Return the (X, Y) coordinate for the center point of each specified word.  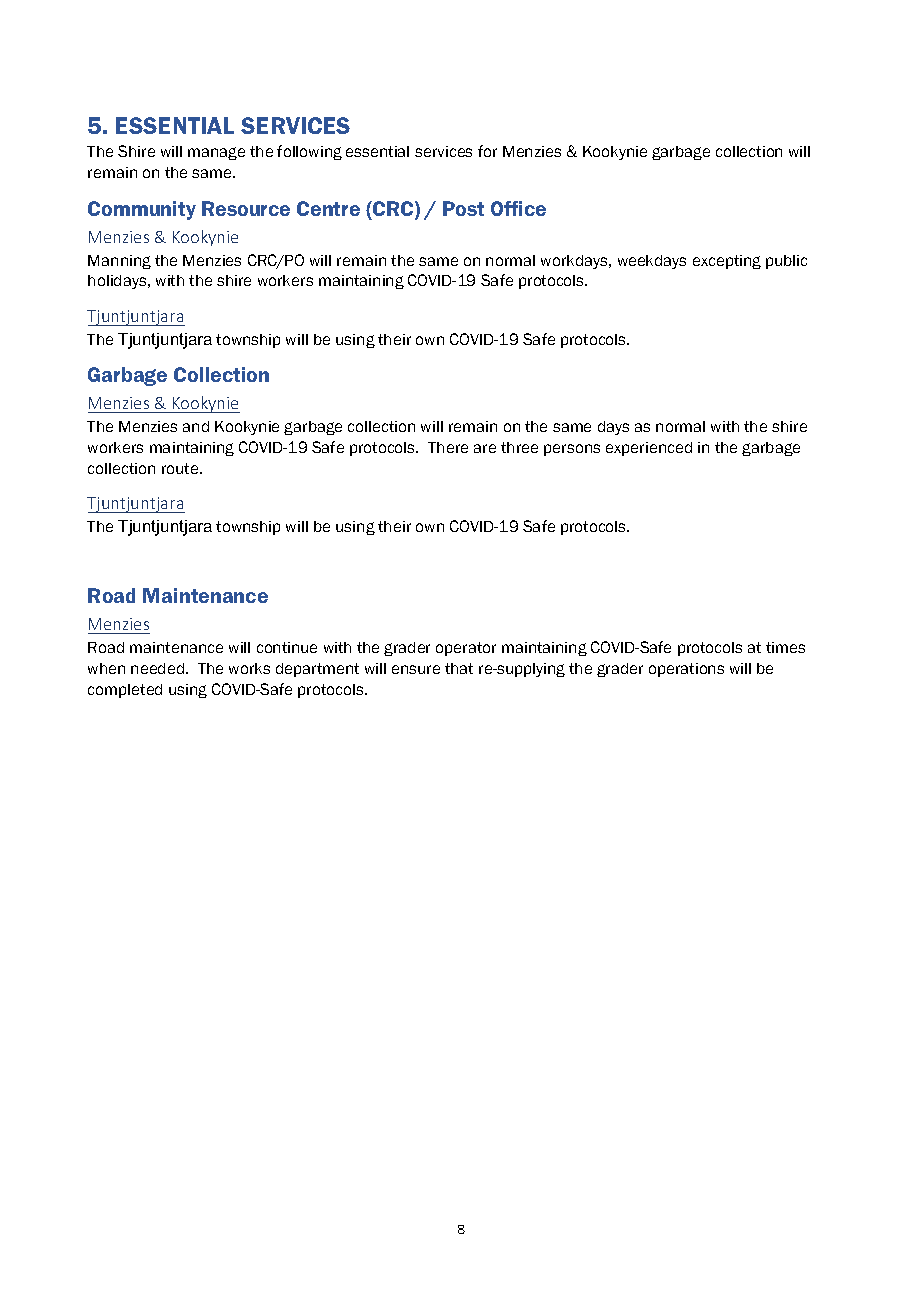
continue (287, 647)
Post (463, 208)
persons (572, 450)
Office (518, 208)
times (785, 647)
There (448, 447)
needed (157, 668)
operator (466, 649)
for (487, 151)
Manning (119, 262)
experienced (649, 449)
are (485, 448)
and (196, 426)
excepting (727, 262)
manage (216, 153)
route (181, 468)
